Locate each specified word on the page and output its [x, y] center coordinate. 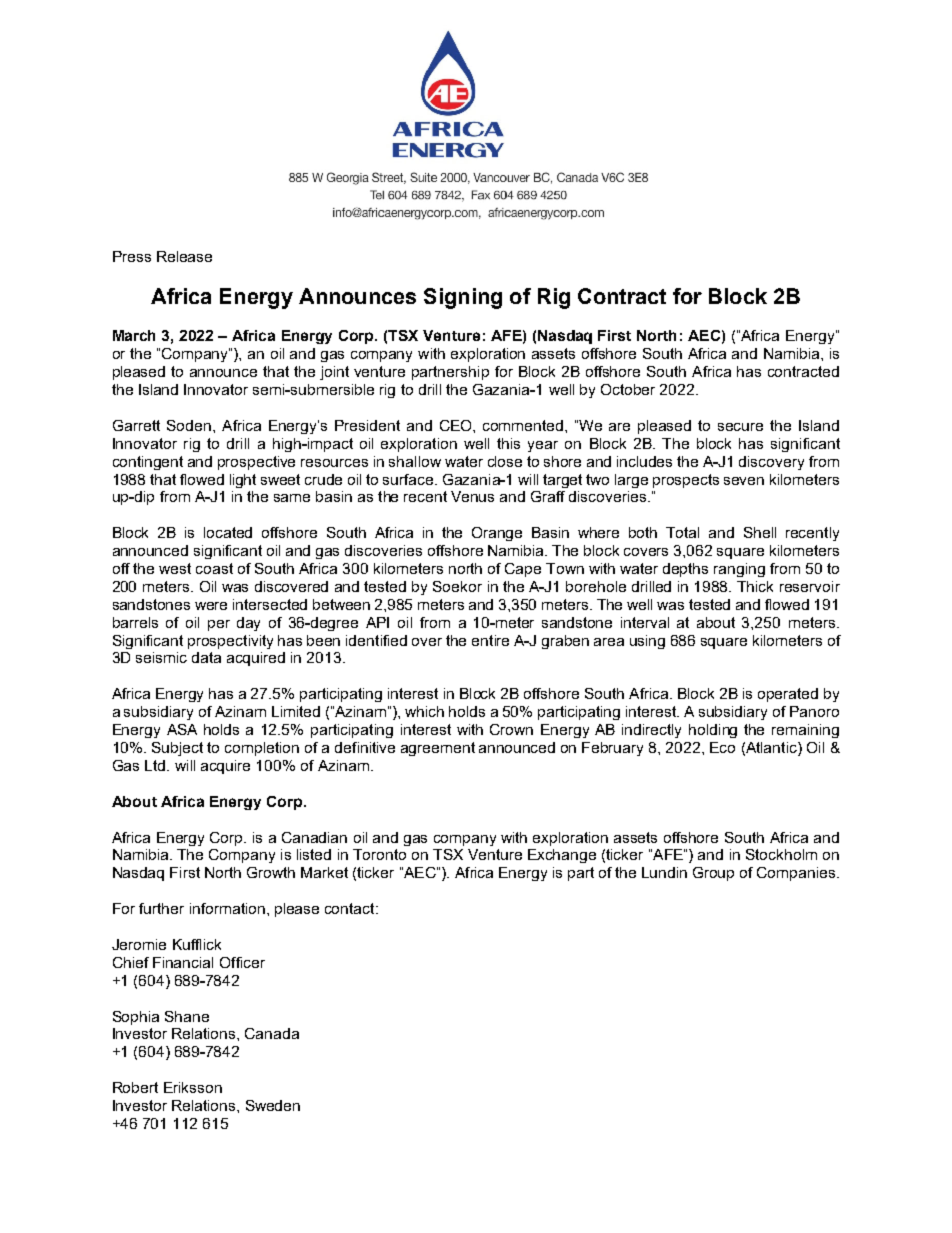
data [206, 657]
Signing [463, 298]
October [628, 389]
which [424, 711]
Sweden [273, 1105]
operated [788, 695]
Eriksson [193, 1087]
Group [713, 874]
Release [184, 256]
